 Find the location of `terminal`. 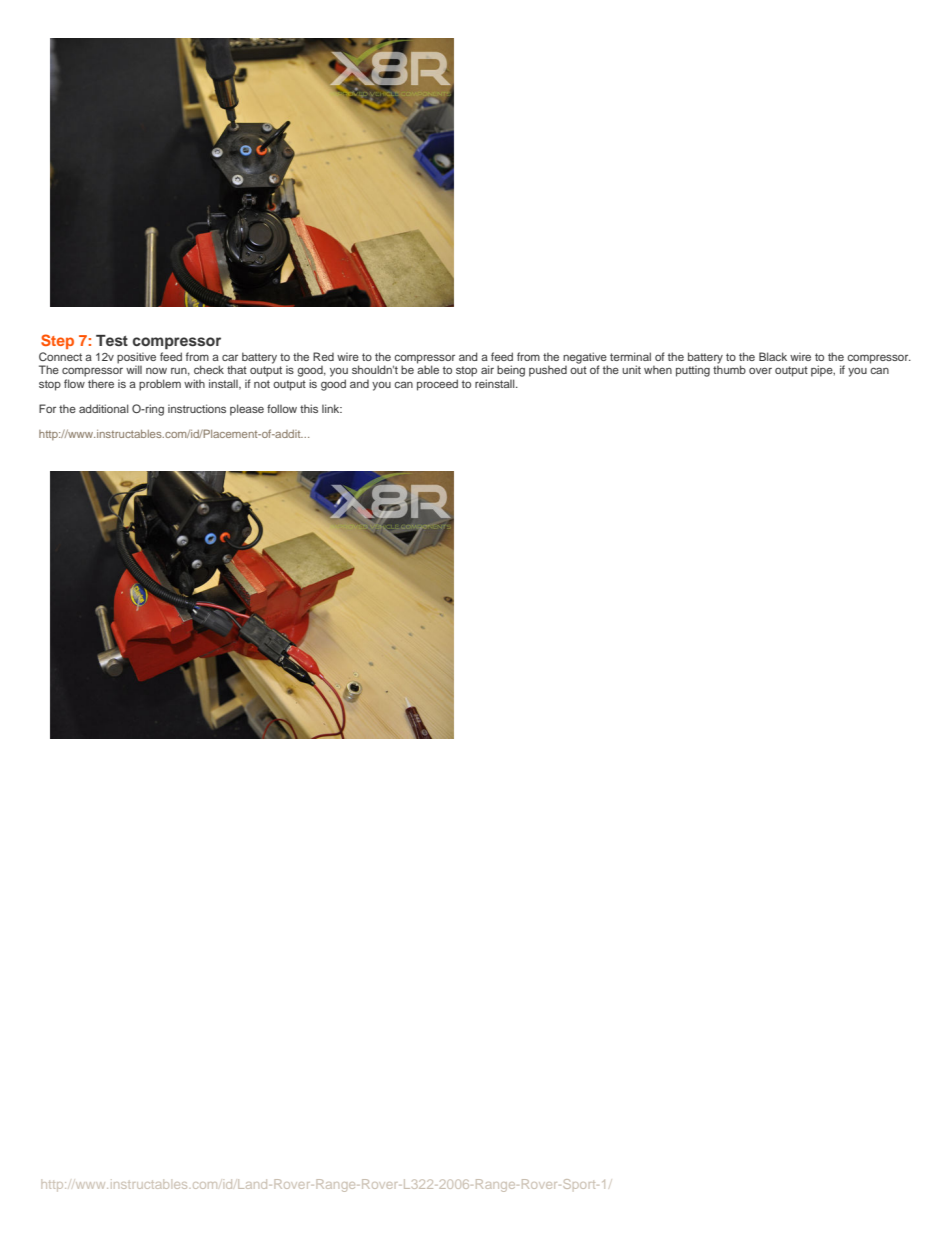

terminal is located at coordinates (630, 356).
